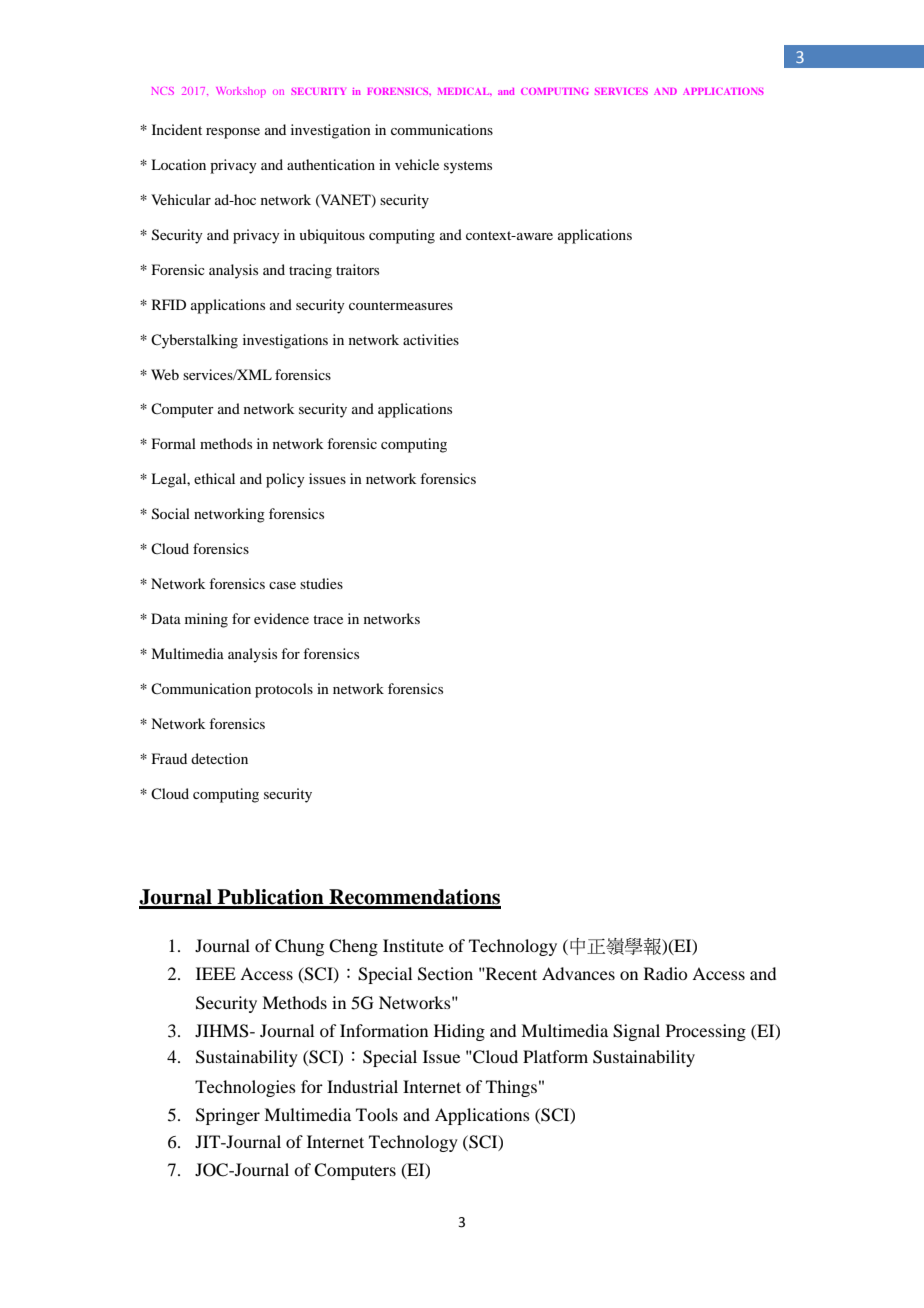 The height and width of the screenshot is (1308, 924). I want to click on Signal, so click(636, 1032).
